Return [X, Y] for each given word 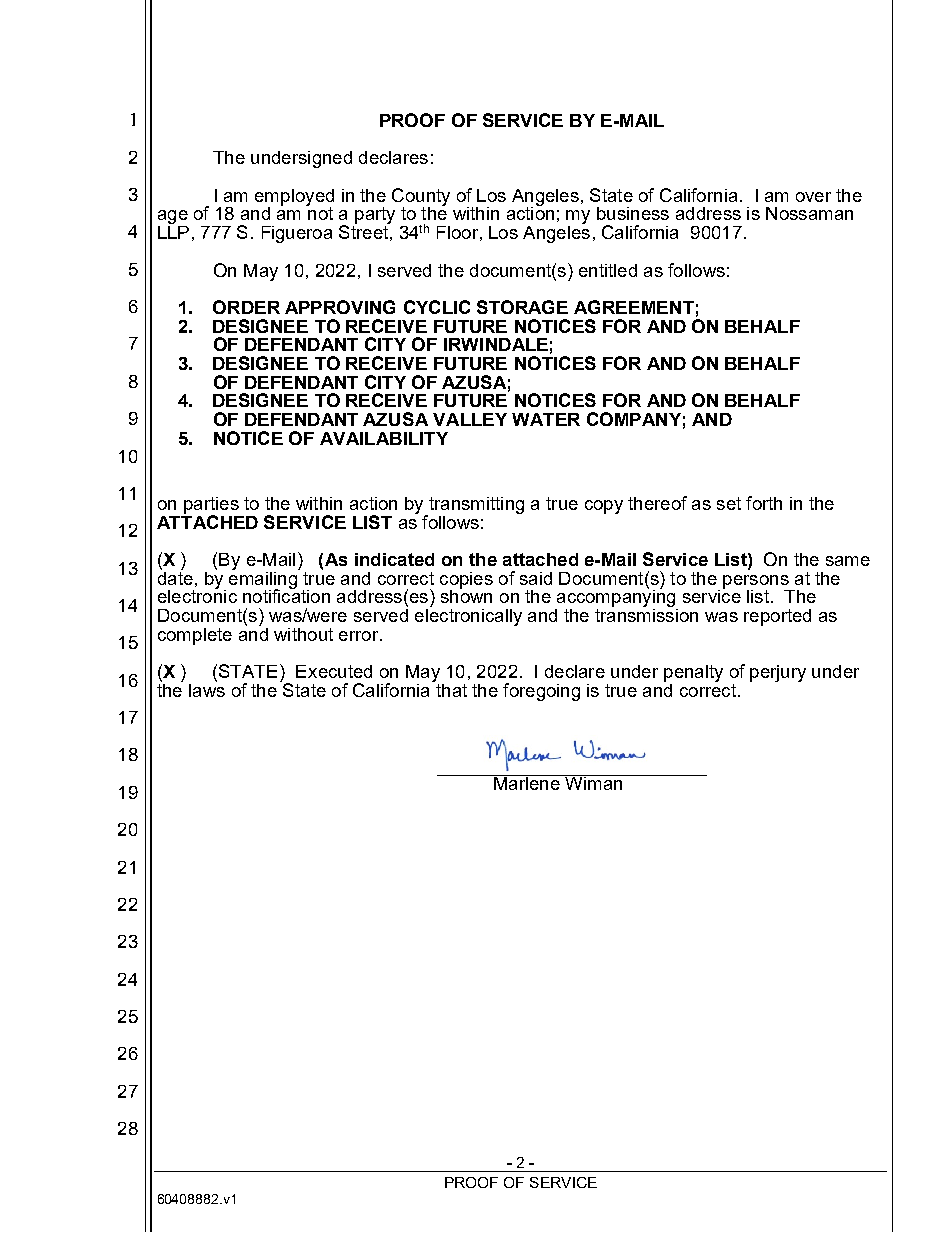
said [536, 578]
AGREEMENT [634, 307]
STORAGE [522, 307]
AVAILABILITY [384, 438]
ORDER [246, 307]
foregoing [541, 692]
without [303, 634]
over [813, 197]
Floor [457, 232]
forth [764, 503]
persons [757, 583]
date [175, 577]
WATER [546, 419]
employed [294, 198]
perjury [778, 673]
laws [207, 689]
